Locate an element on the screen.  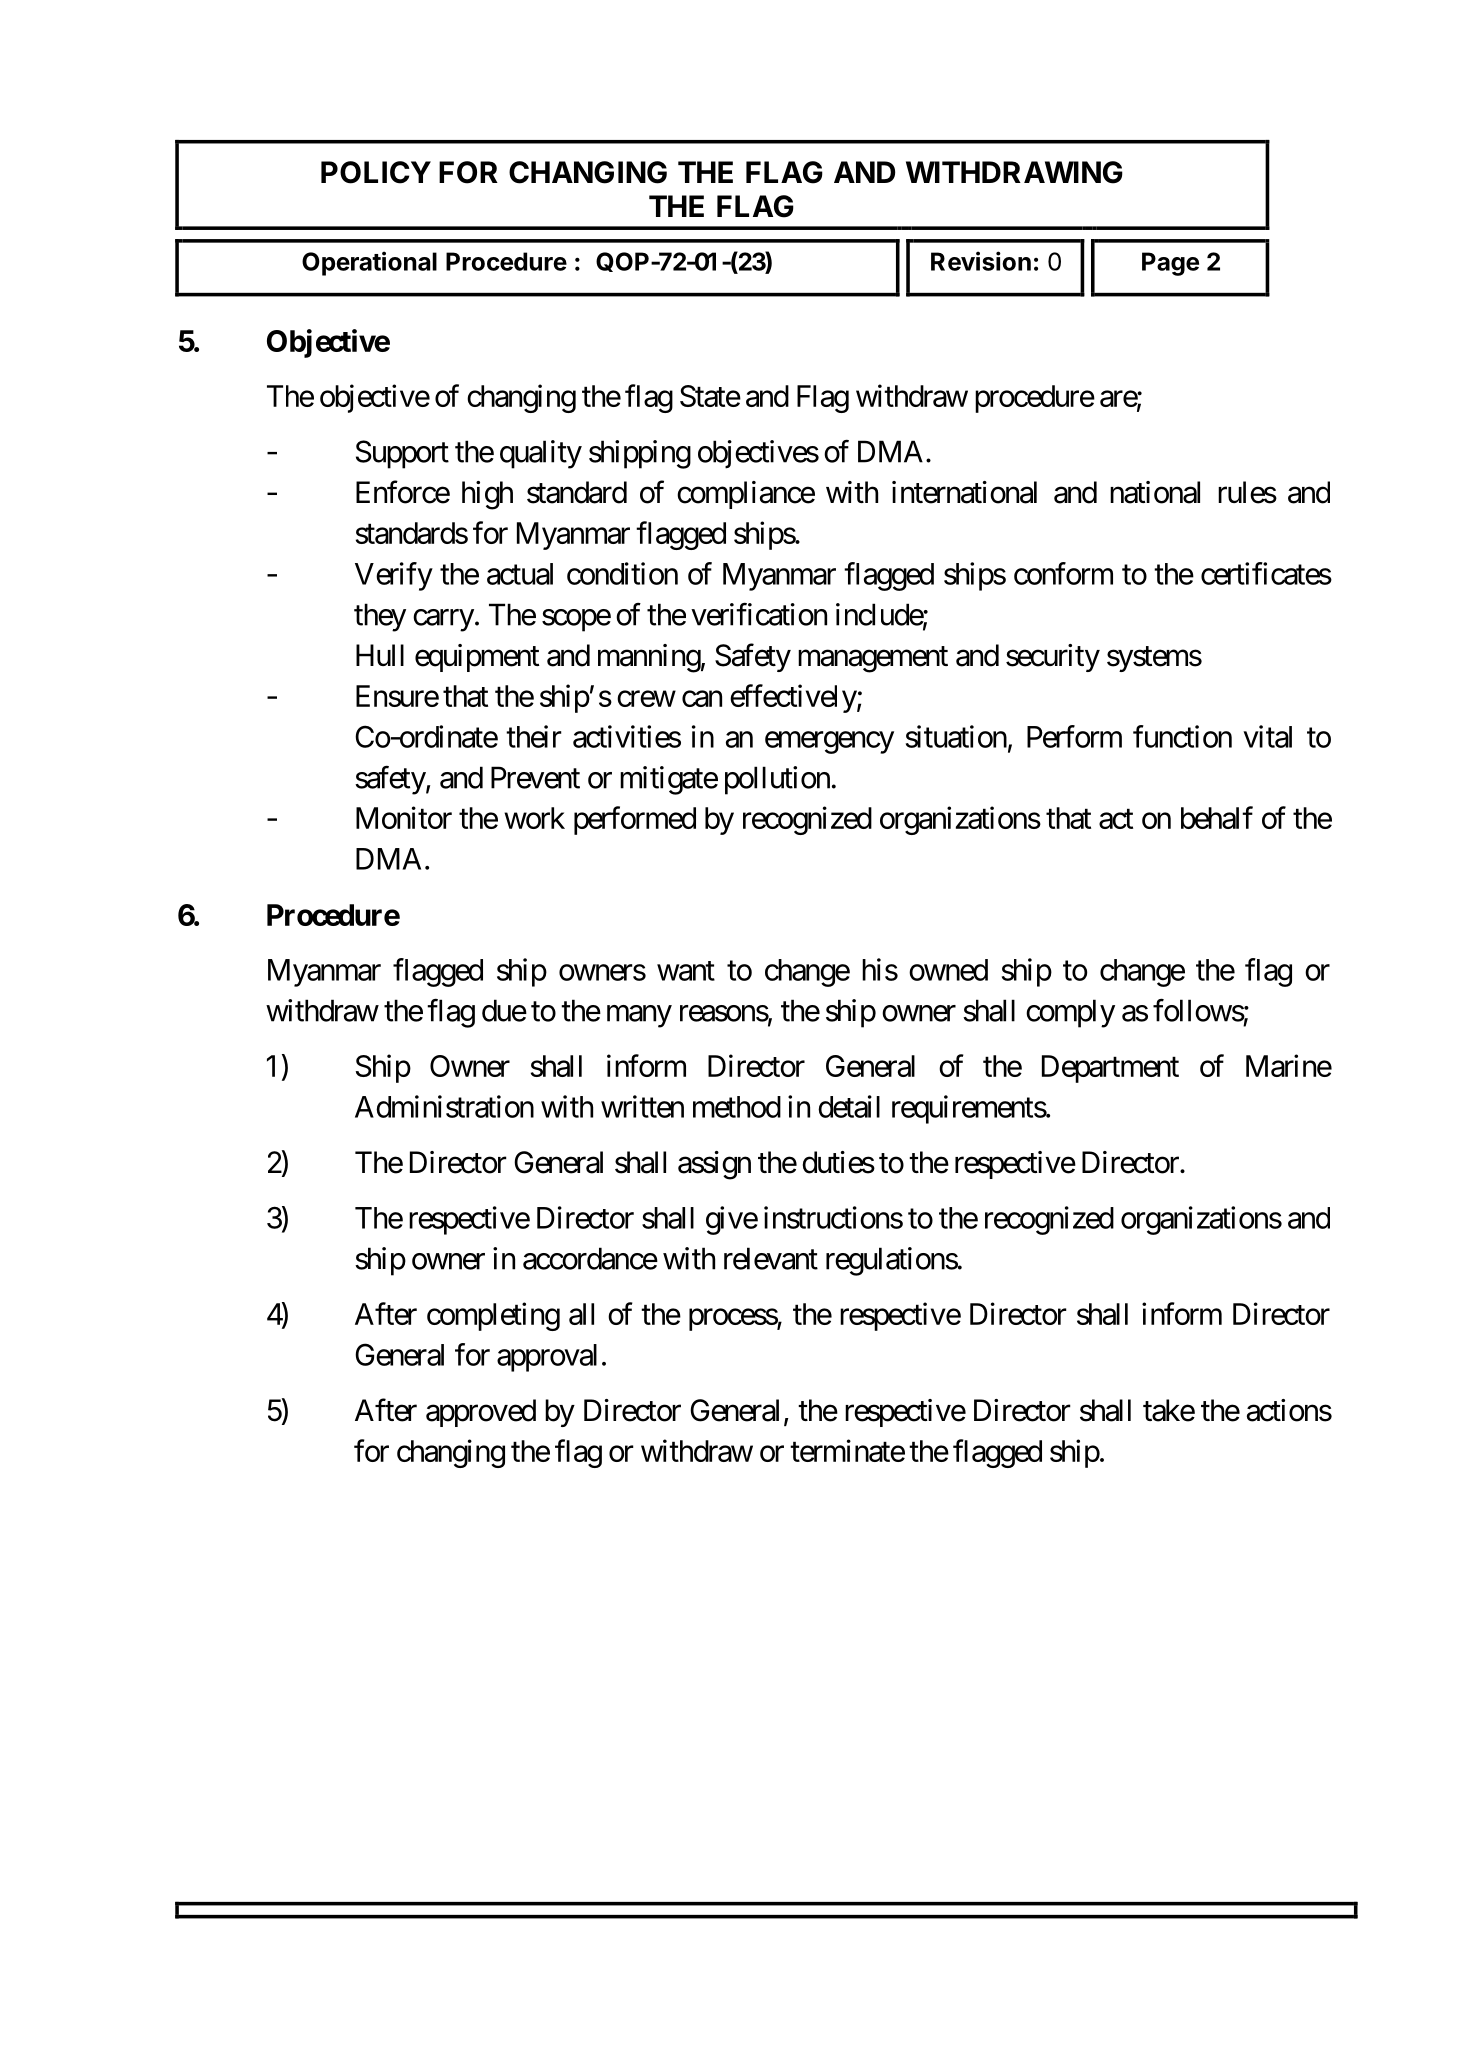
Prevent is located at coordinates (535, 777).
